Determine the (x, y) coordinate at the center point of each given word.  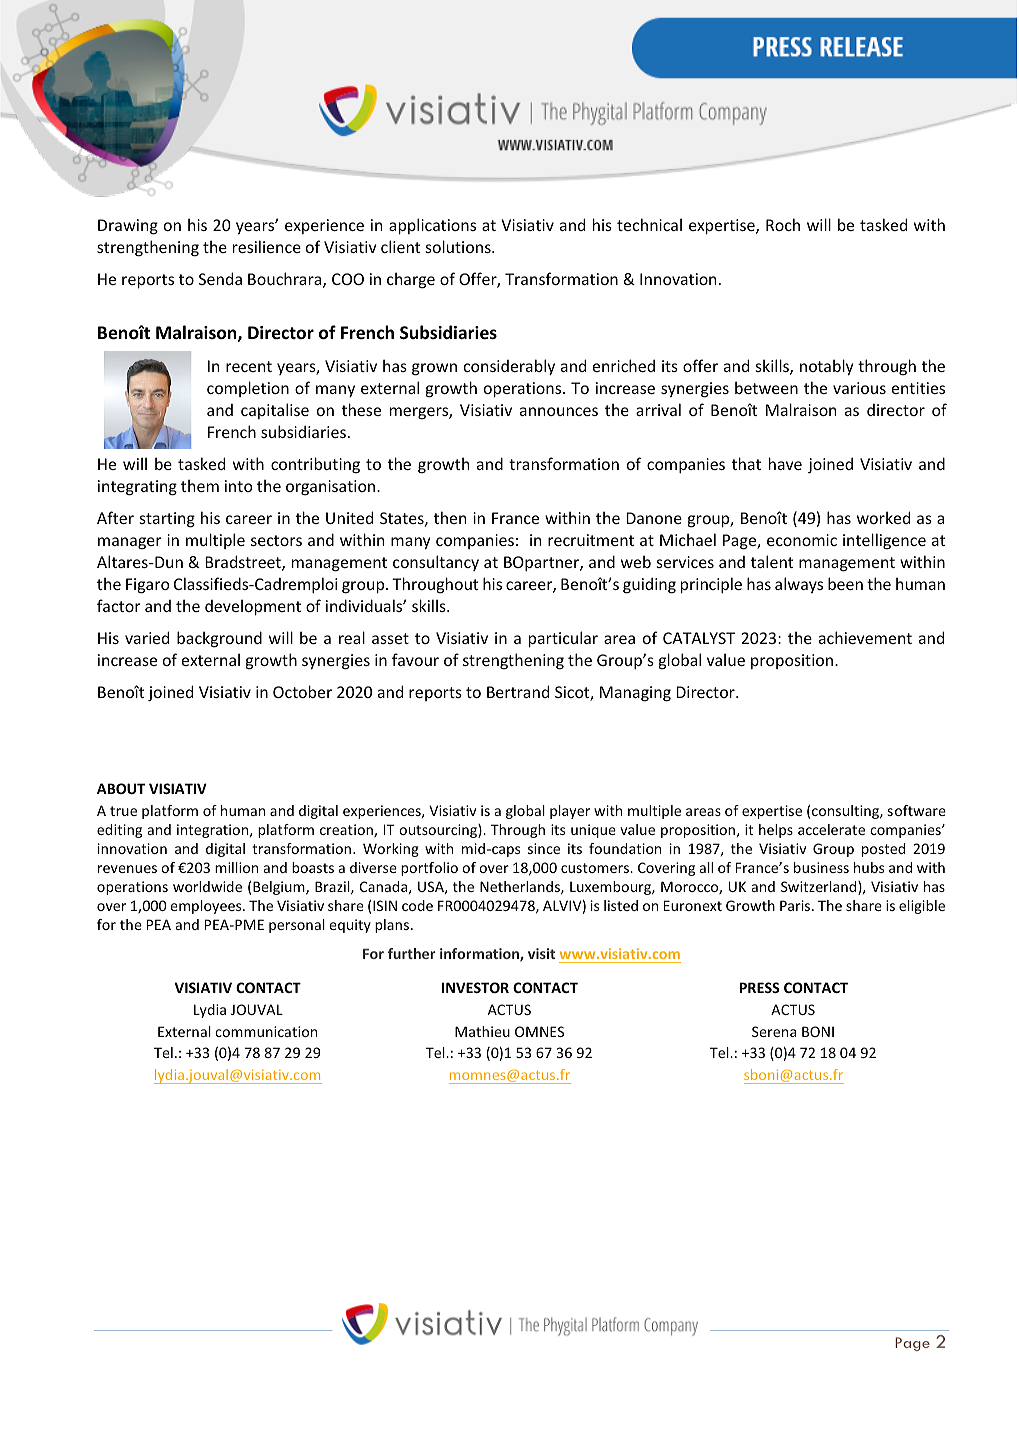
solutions (459, 246)
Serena (774, 1031)
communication (266, 1031)
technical (649, 224)
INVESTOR (475, 987)
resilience (267, 246)
